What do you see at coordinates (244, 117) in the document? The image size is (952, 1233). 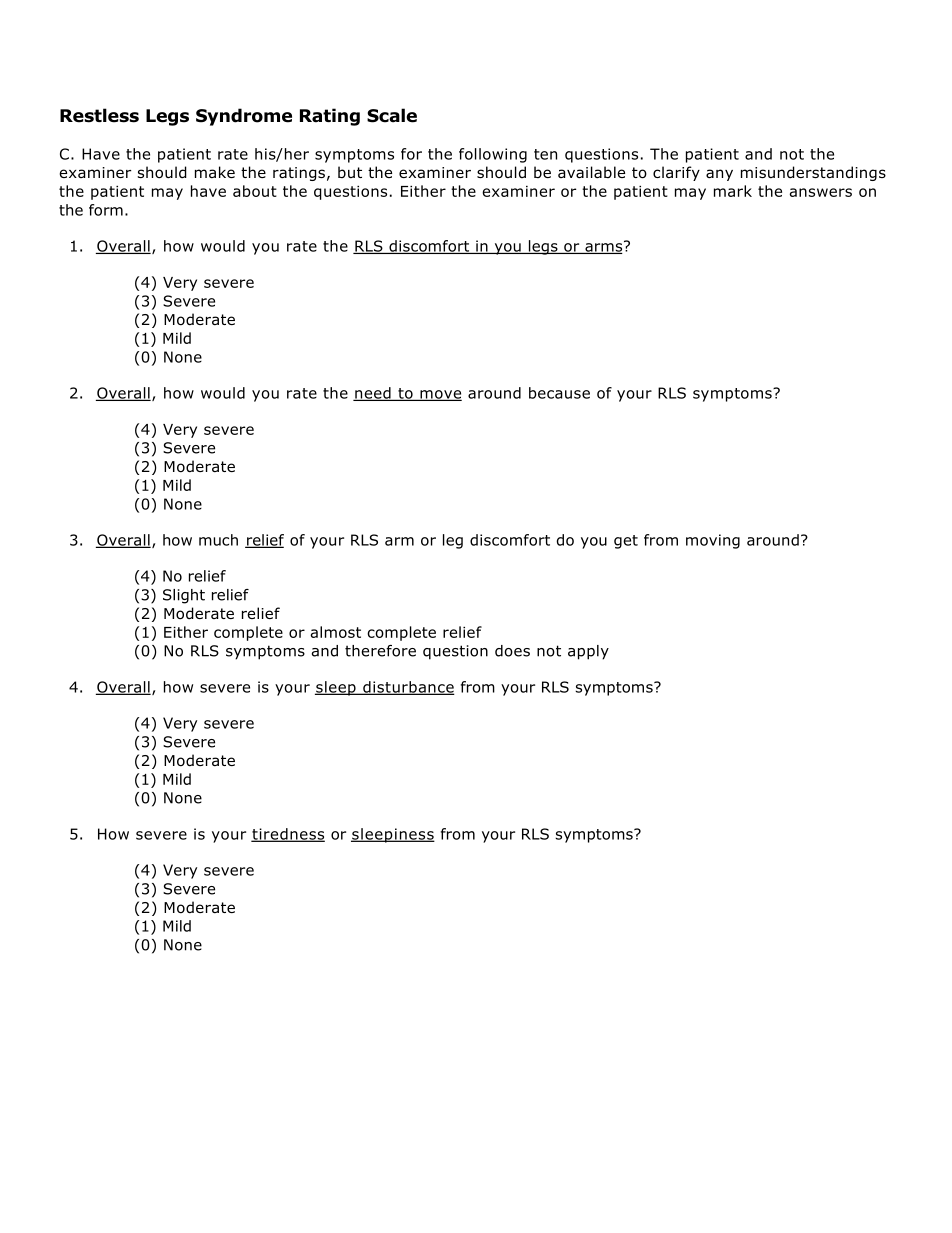 I see `Syndrome` at bounding box center [244, 117].
